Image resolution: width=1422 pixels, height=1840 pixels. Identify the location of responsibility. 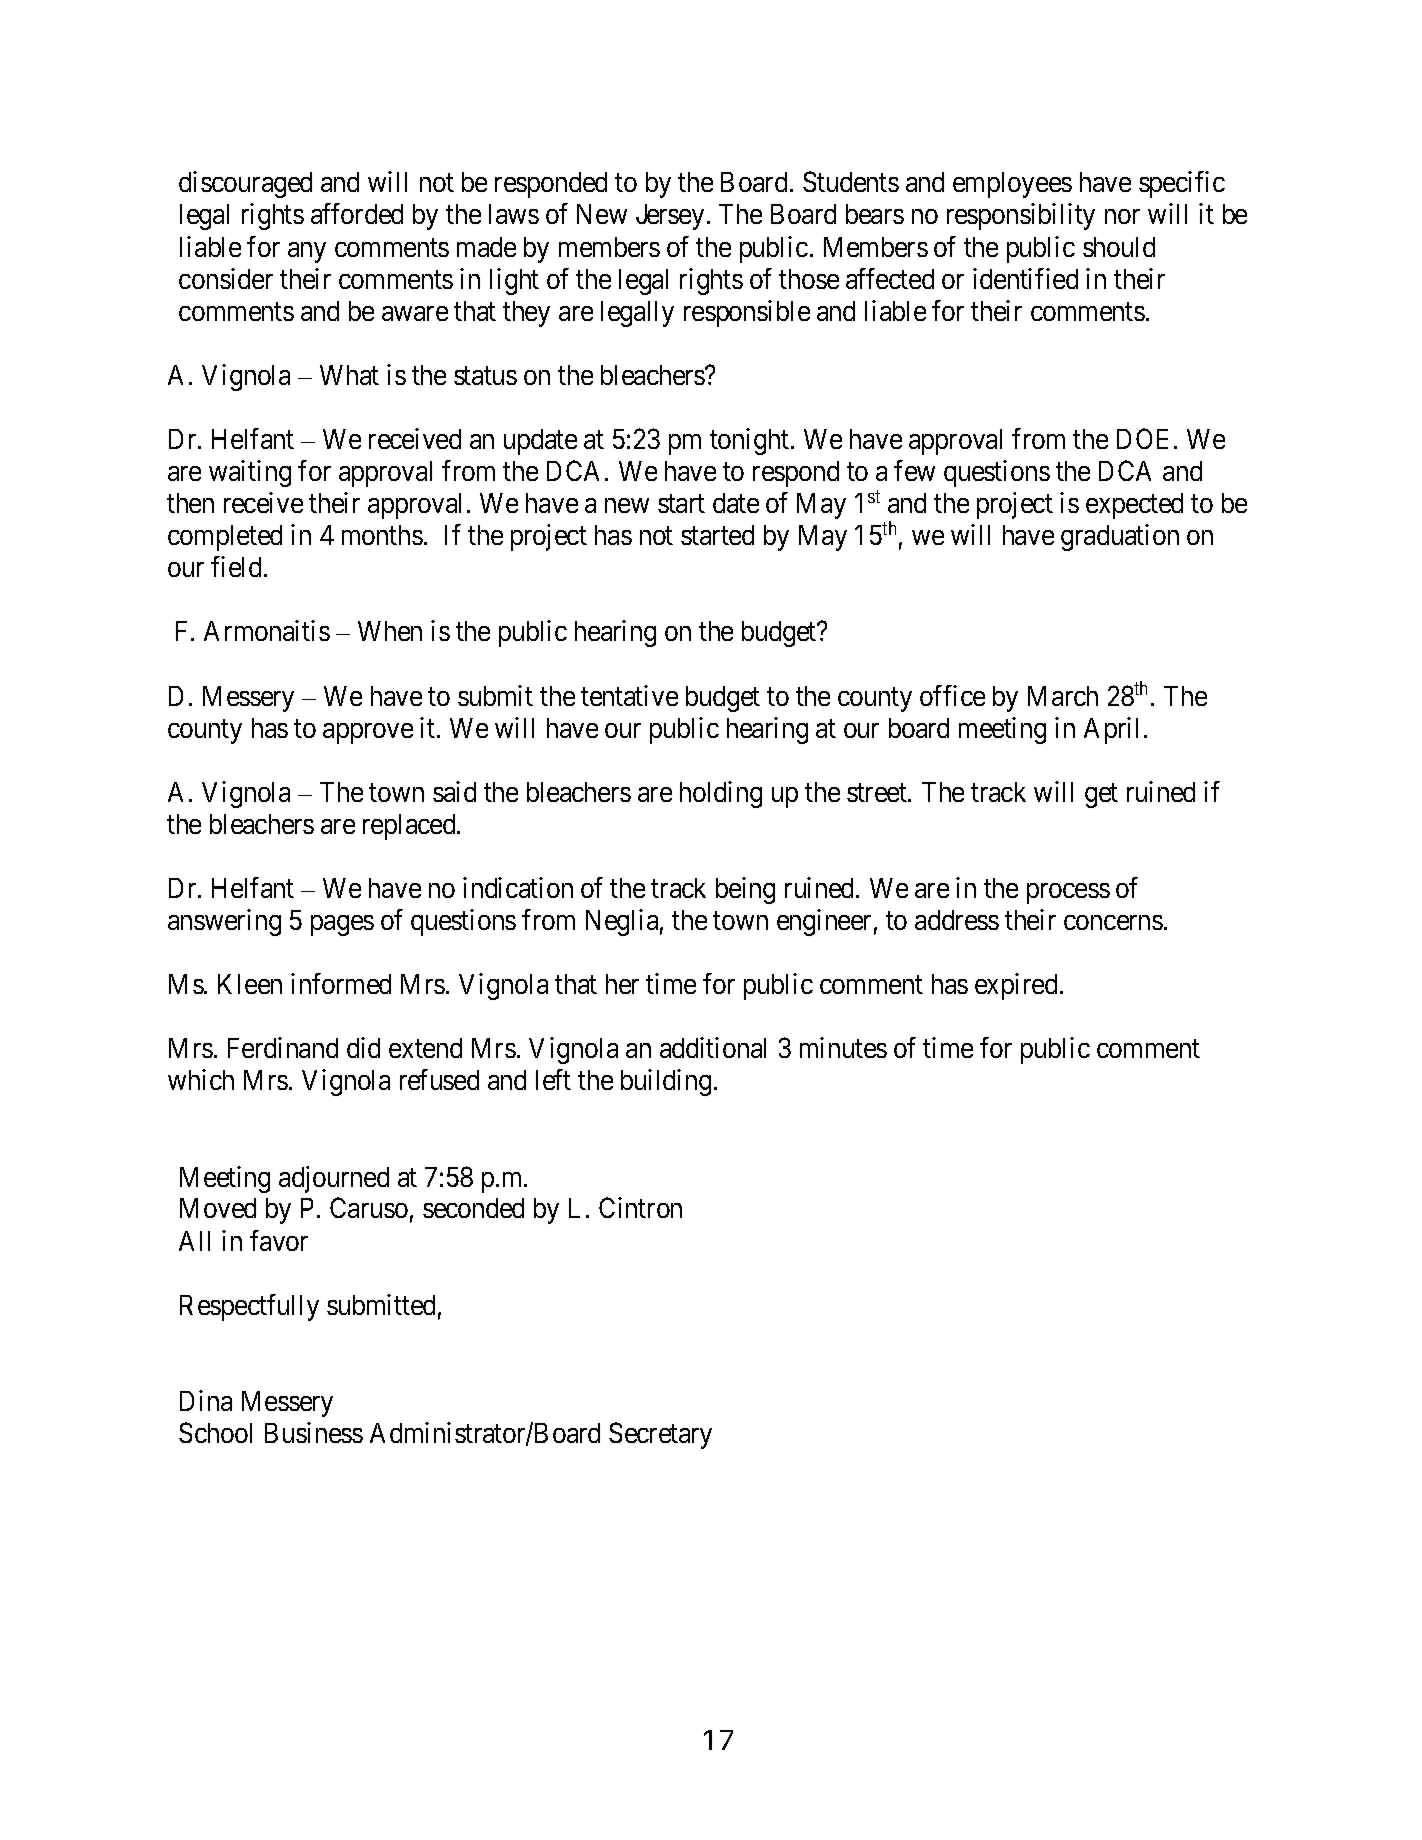
(1021, 216).
